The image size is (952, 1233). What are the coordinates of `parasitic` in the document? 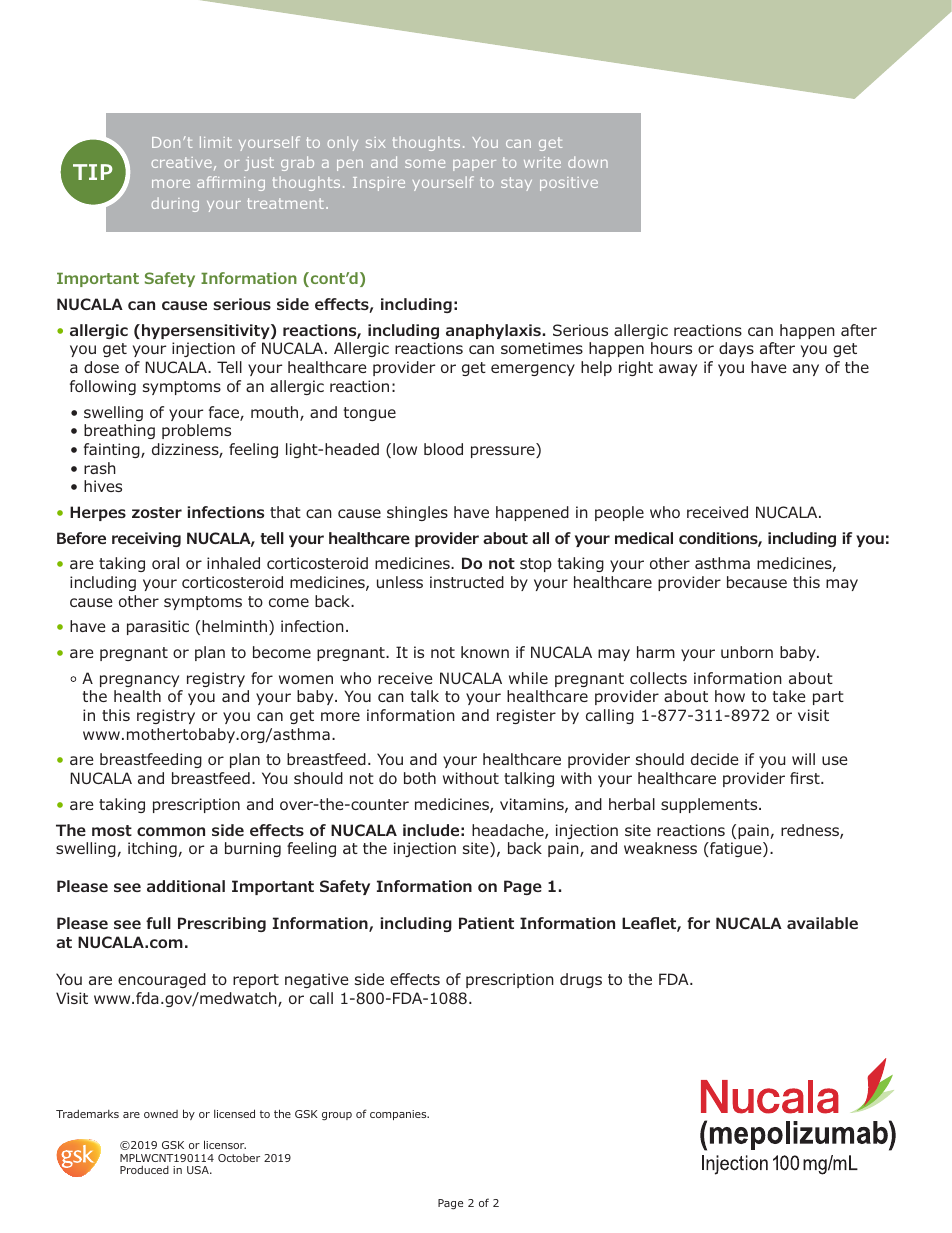 It's located at (158, 627).
